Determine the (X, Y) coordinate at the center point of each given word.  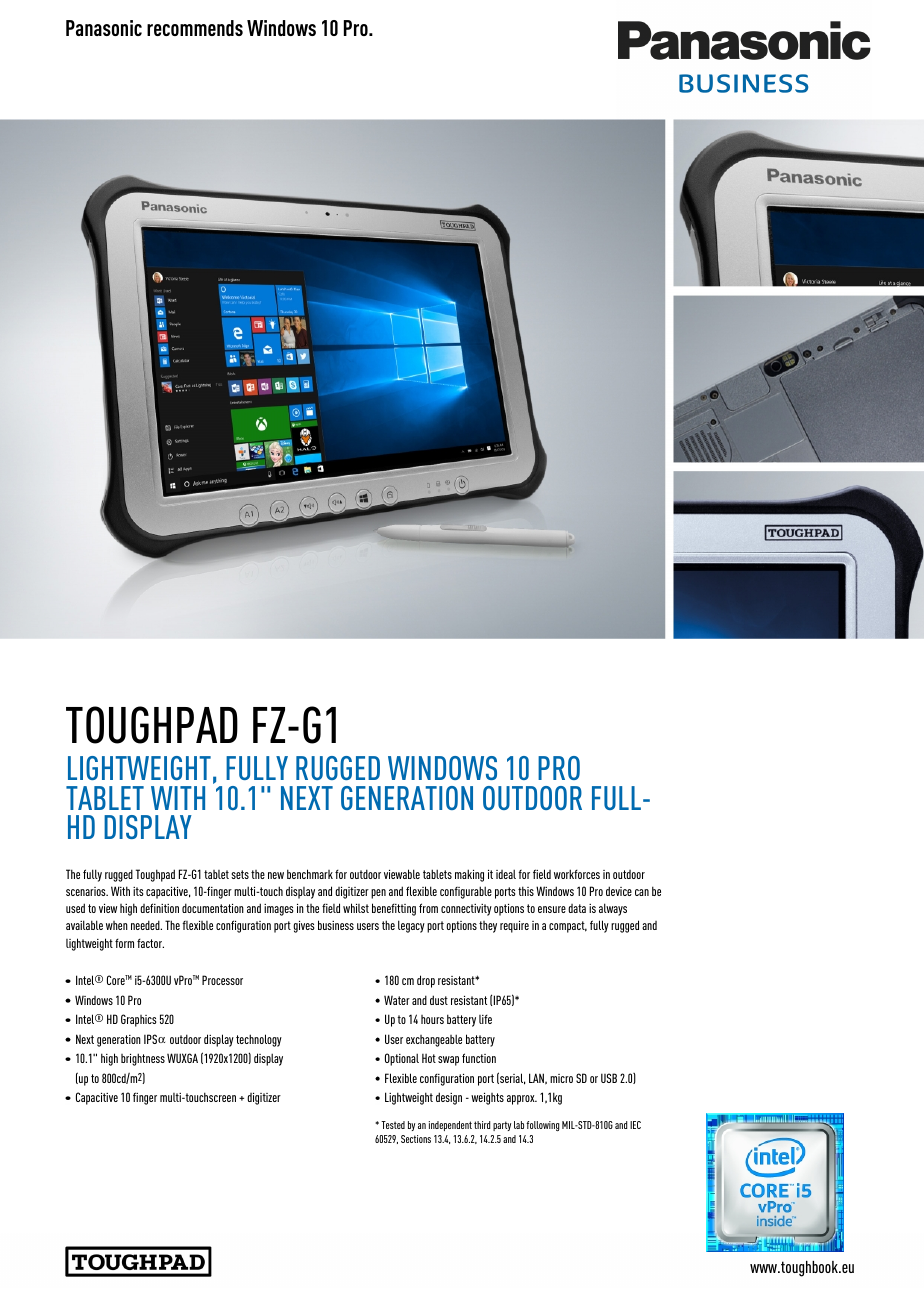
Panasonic (104, 28)
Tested (393, 1125)
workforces (577, 874)
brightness (143, 1059)
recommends (195, 28)
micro (561, 1078)
